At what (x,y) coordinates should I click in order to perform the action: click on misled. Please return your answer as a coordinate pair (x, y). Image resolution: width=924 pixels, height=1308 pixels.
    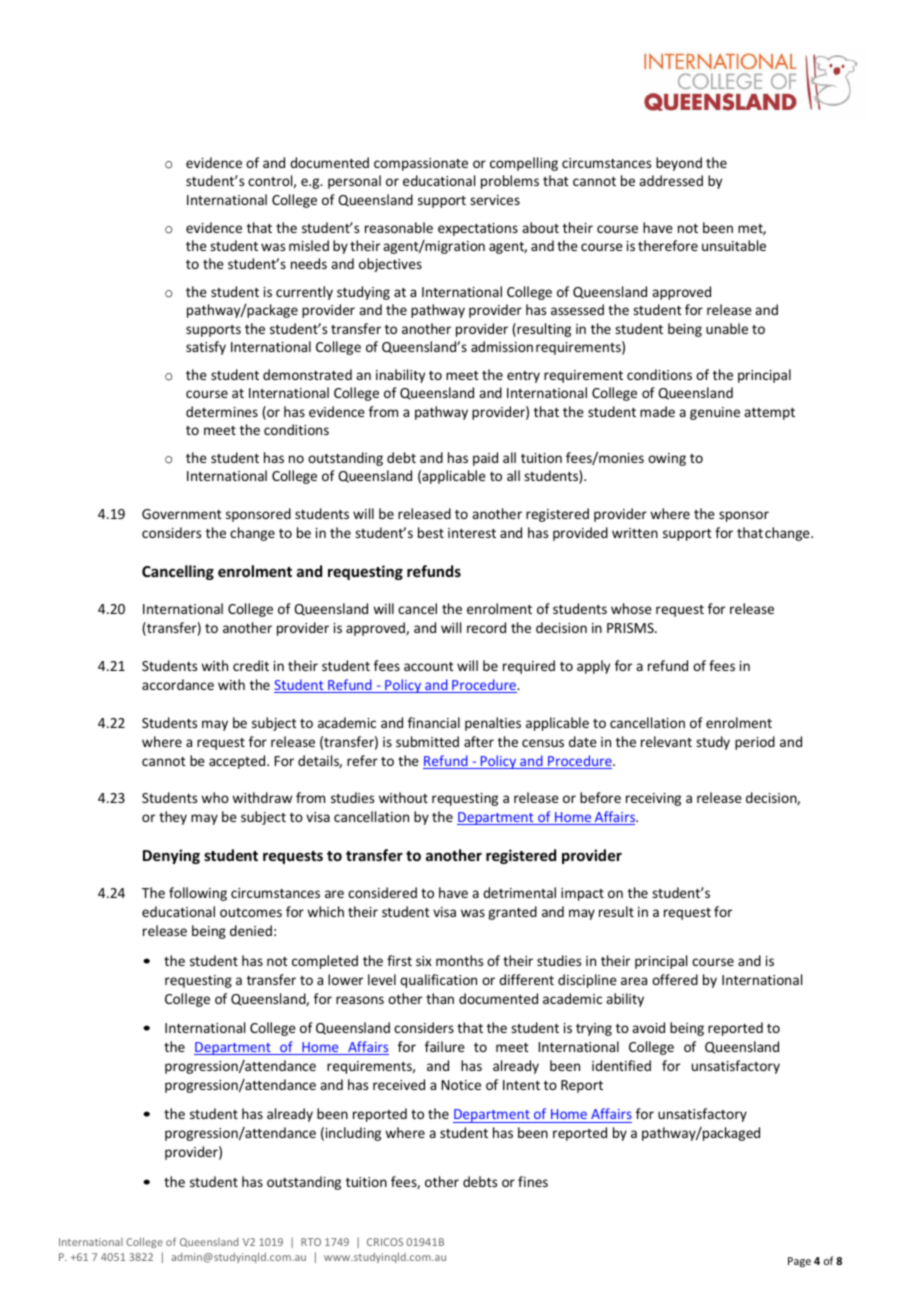
    Looking at the image, I should click on (309, 245).
